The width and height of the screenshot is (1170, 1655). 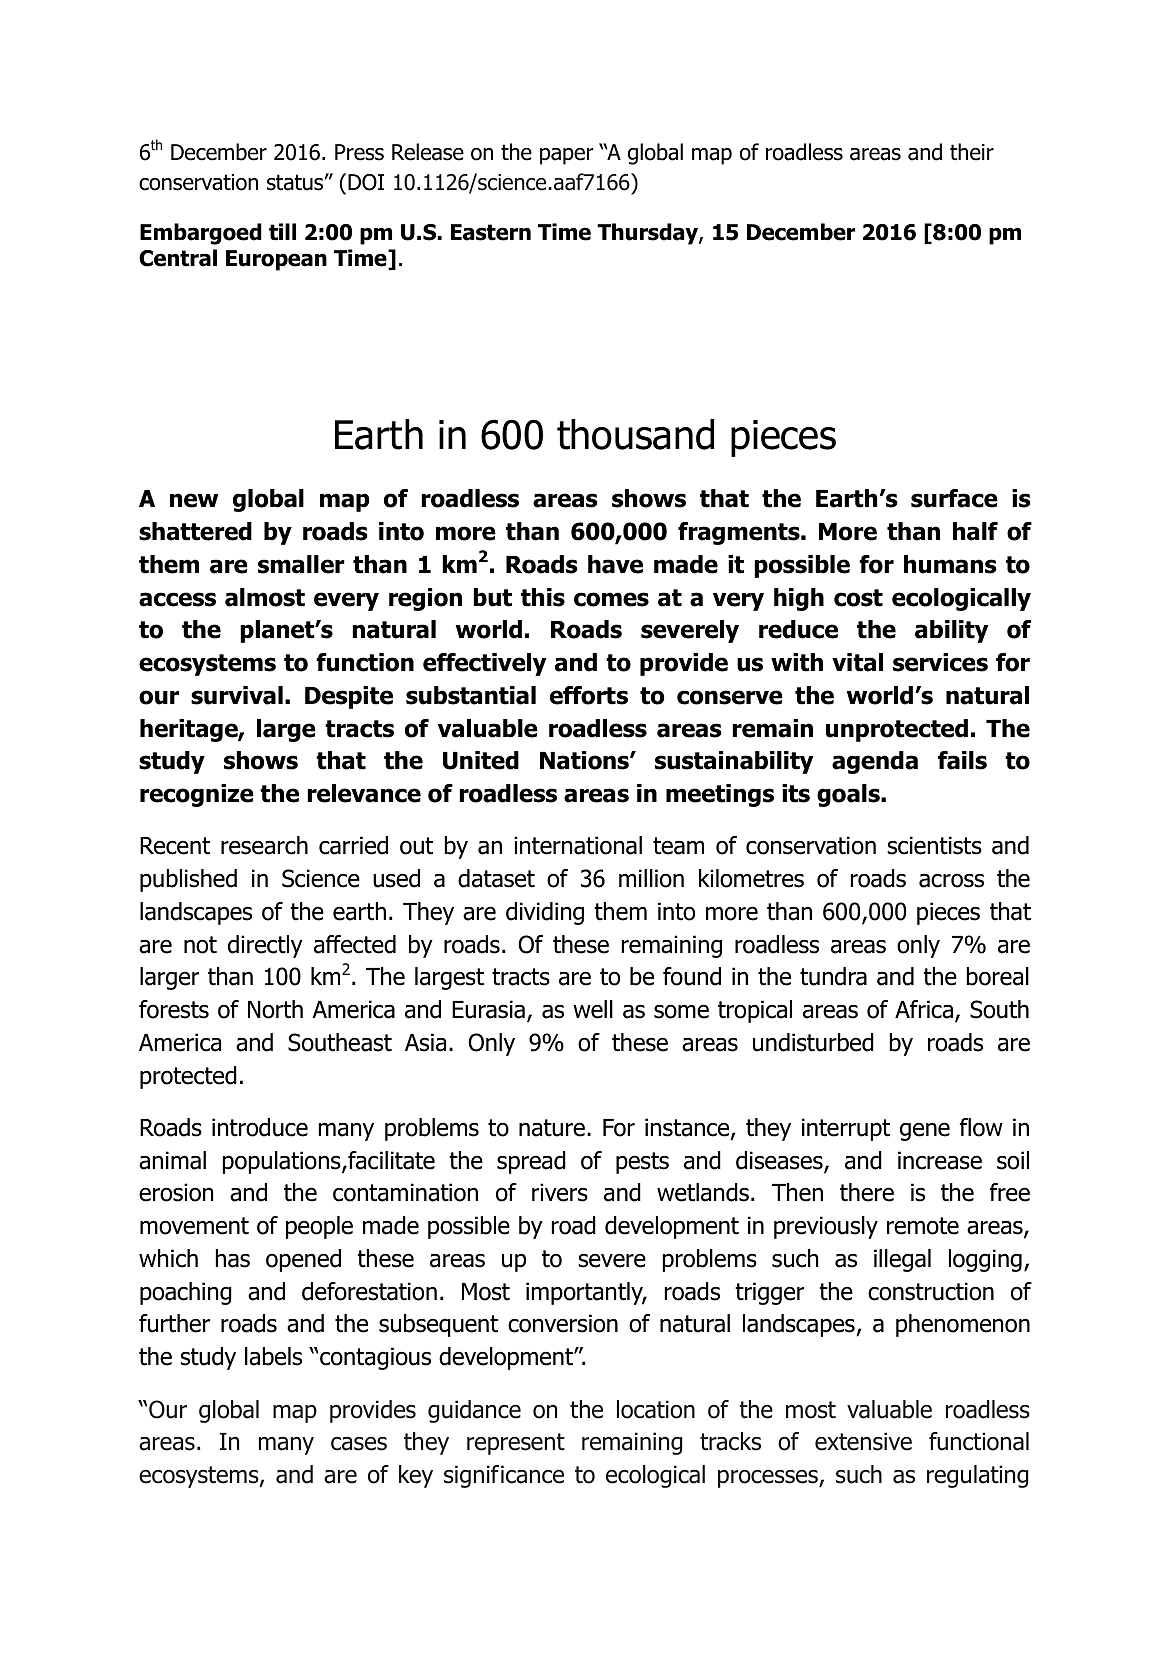 What do you see at coordinates (578, 845) in the screenshot?
I see `international` at bounding box center [578, 845].
